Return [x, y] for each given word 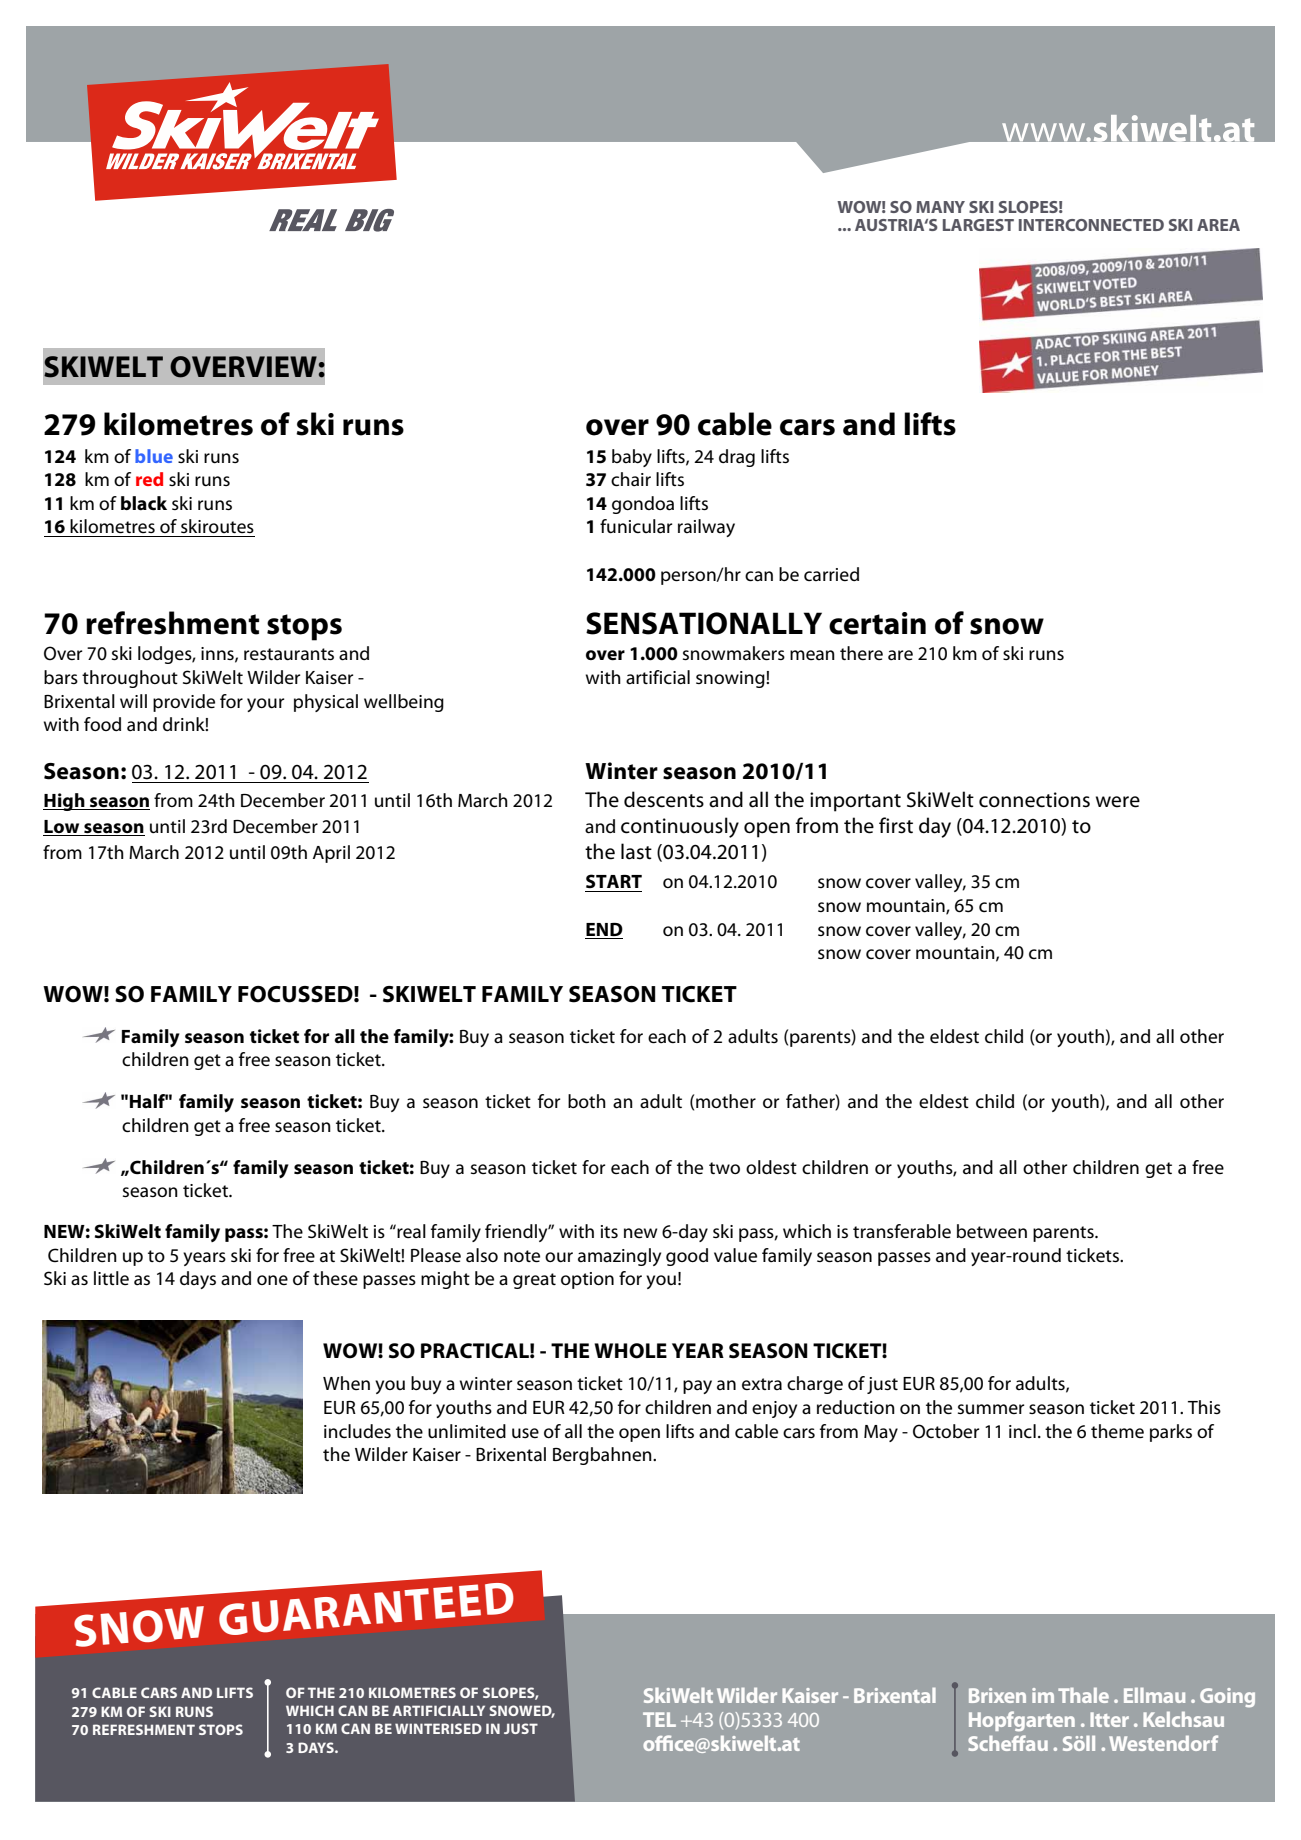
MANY [940, 207]
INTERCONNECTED [1091, 225]
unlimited [467, 1431]
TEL [659, 1719]
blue [154, 456]
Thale [1083, 1695]
